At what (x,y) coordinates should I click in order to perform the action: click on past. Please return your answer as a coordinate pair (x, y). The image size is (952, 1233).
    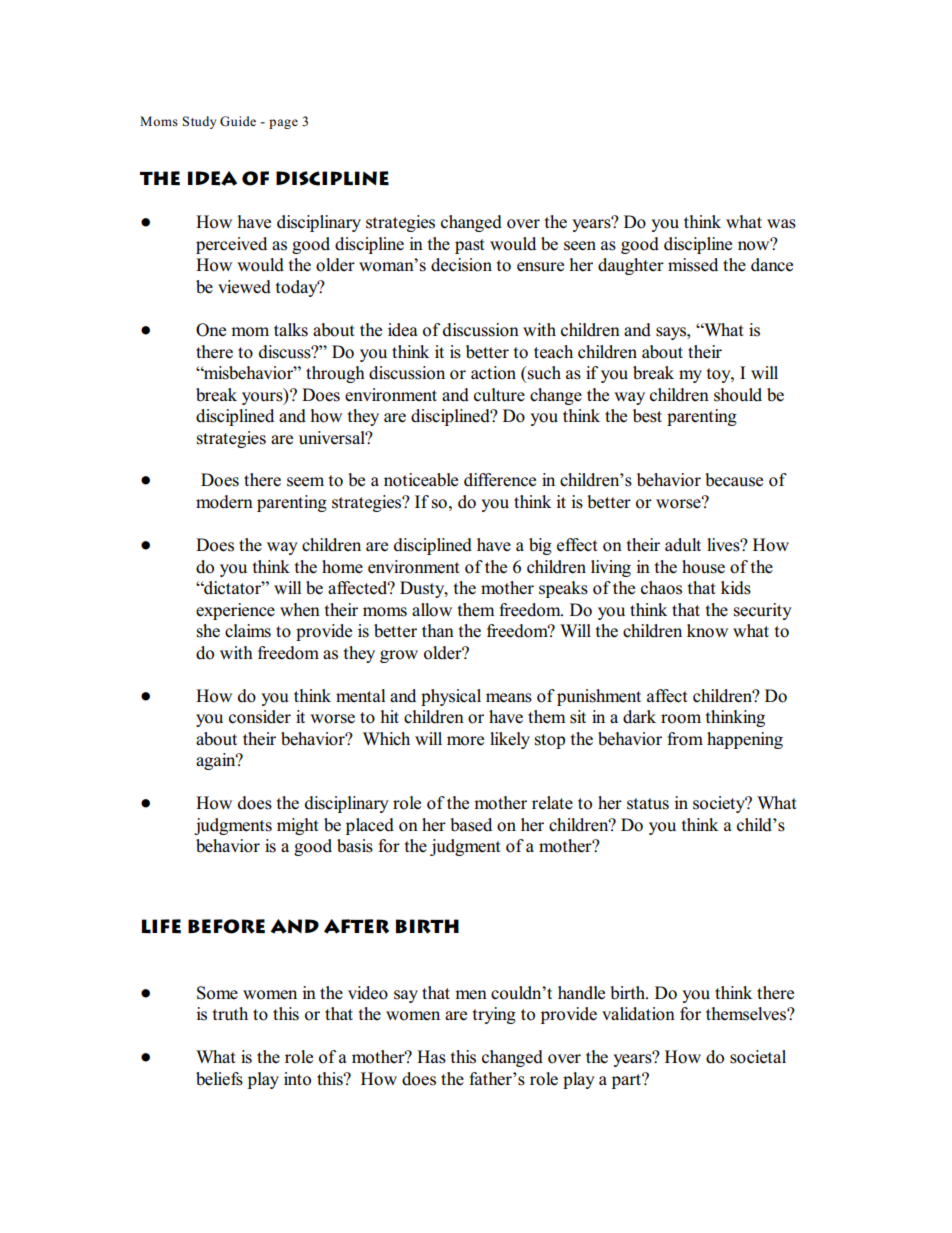
    Looking at the image, I should click on (470, 246).
